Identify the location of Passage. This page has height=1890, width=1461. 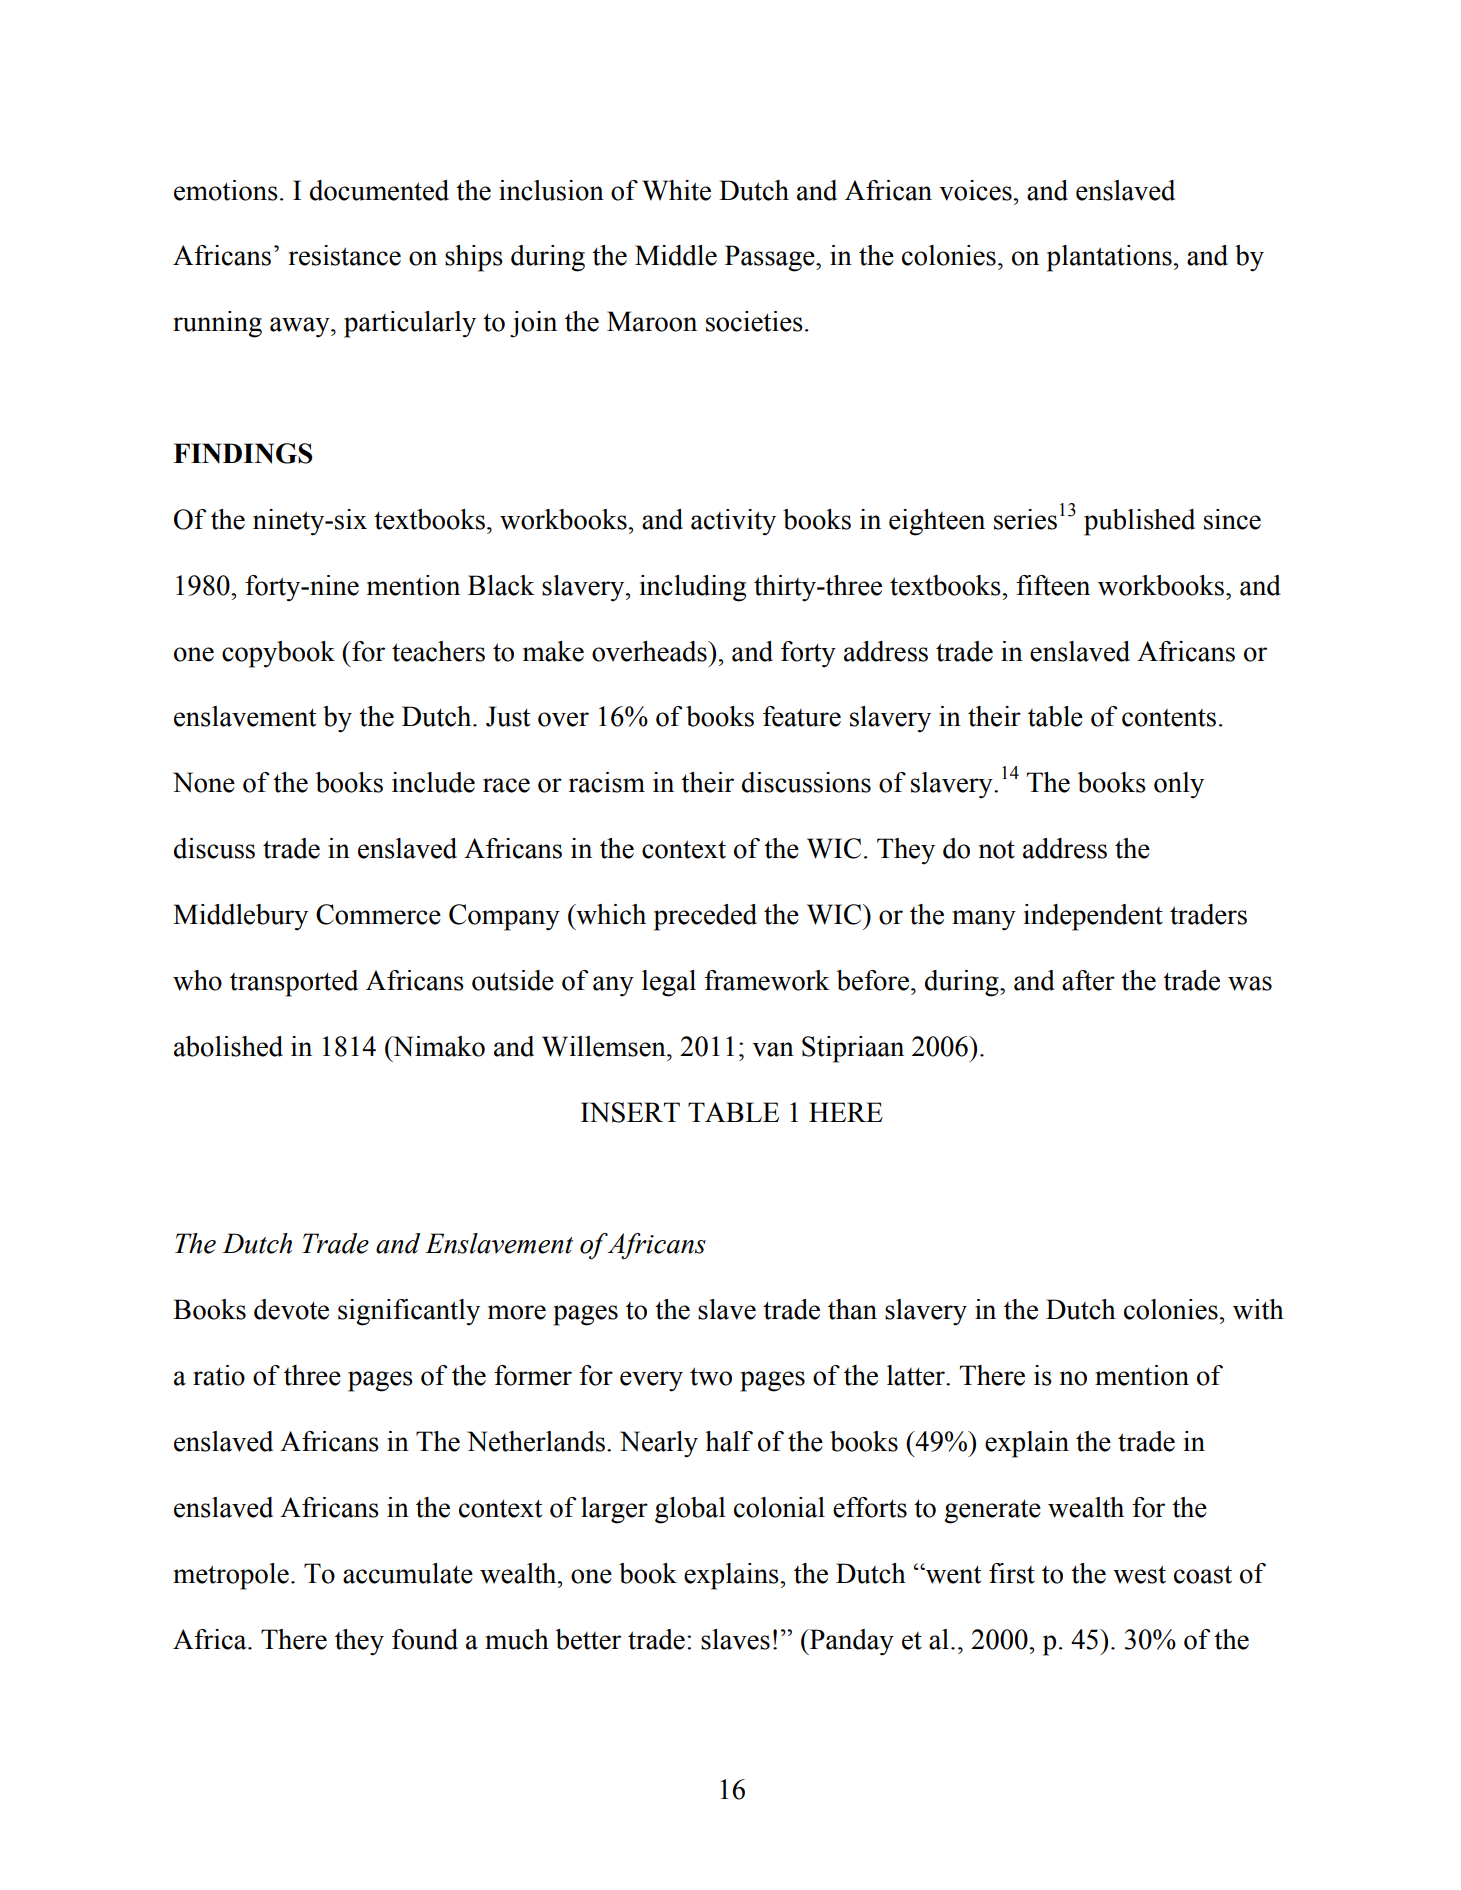
(771, 258).
